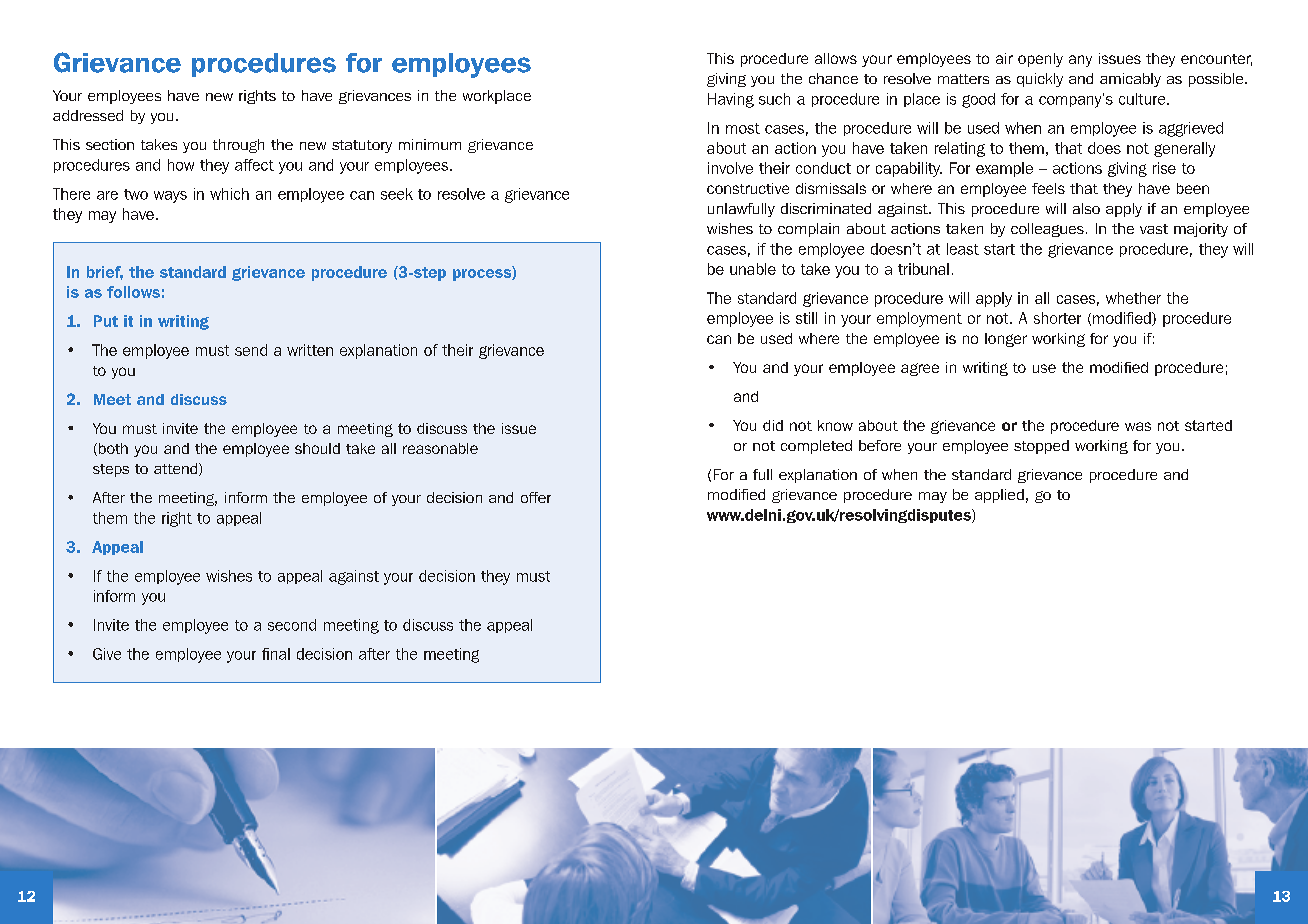 The image size is (1308, 924). What do you see at coordinates (229, 194) in the screenshot?
I see `which` at bounding box center [229, 194].
